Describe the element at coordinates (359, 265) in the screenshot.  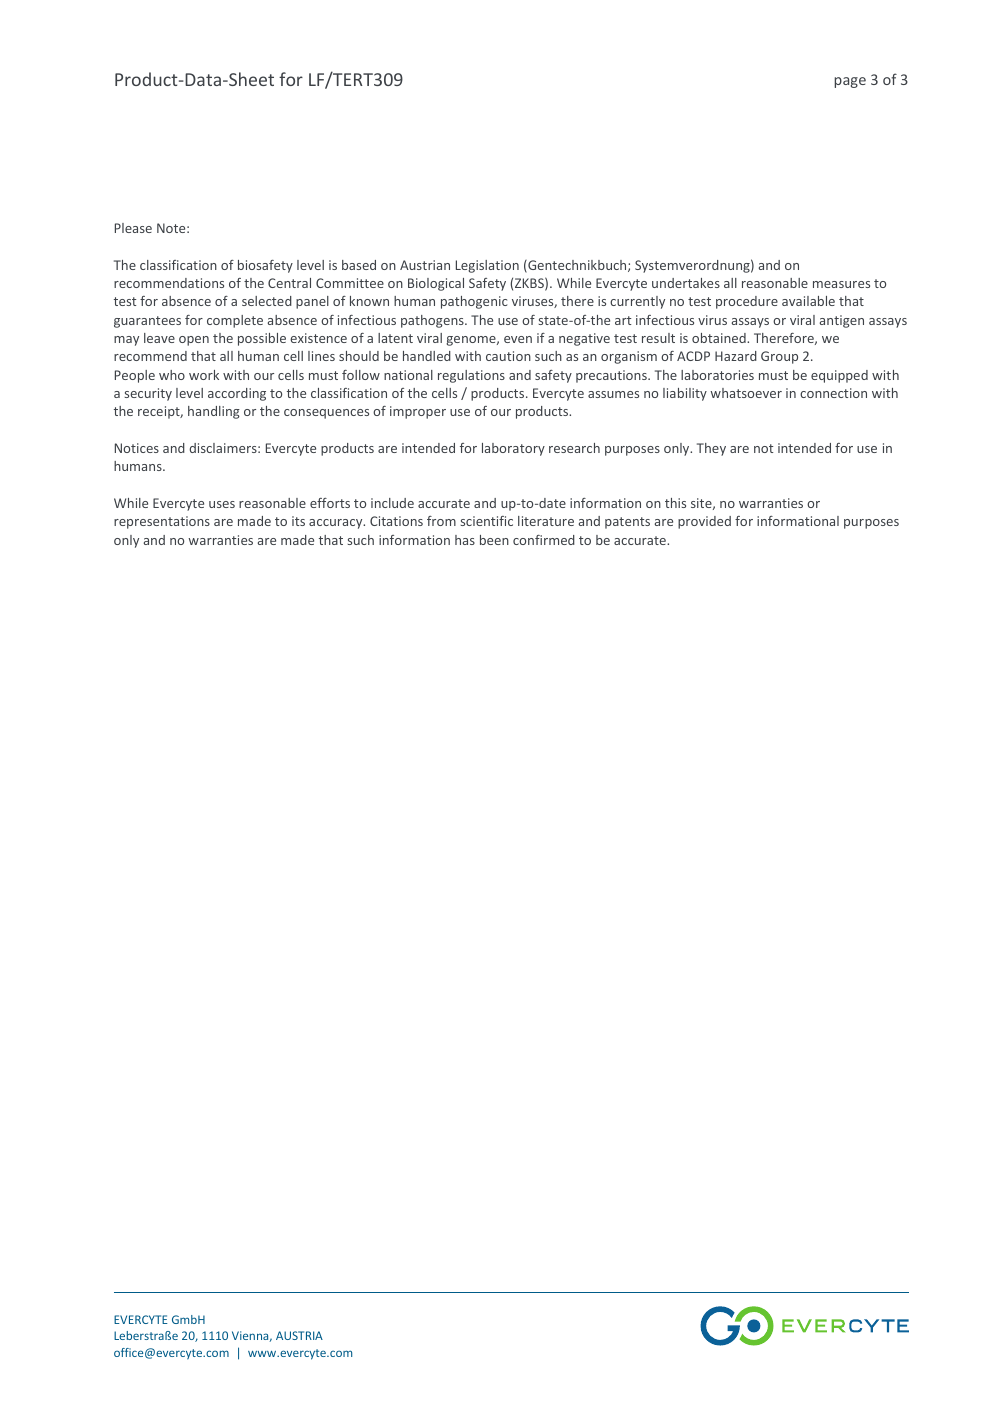
I see `based` at that location.
